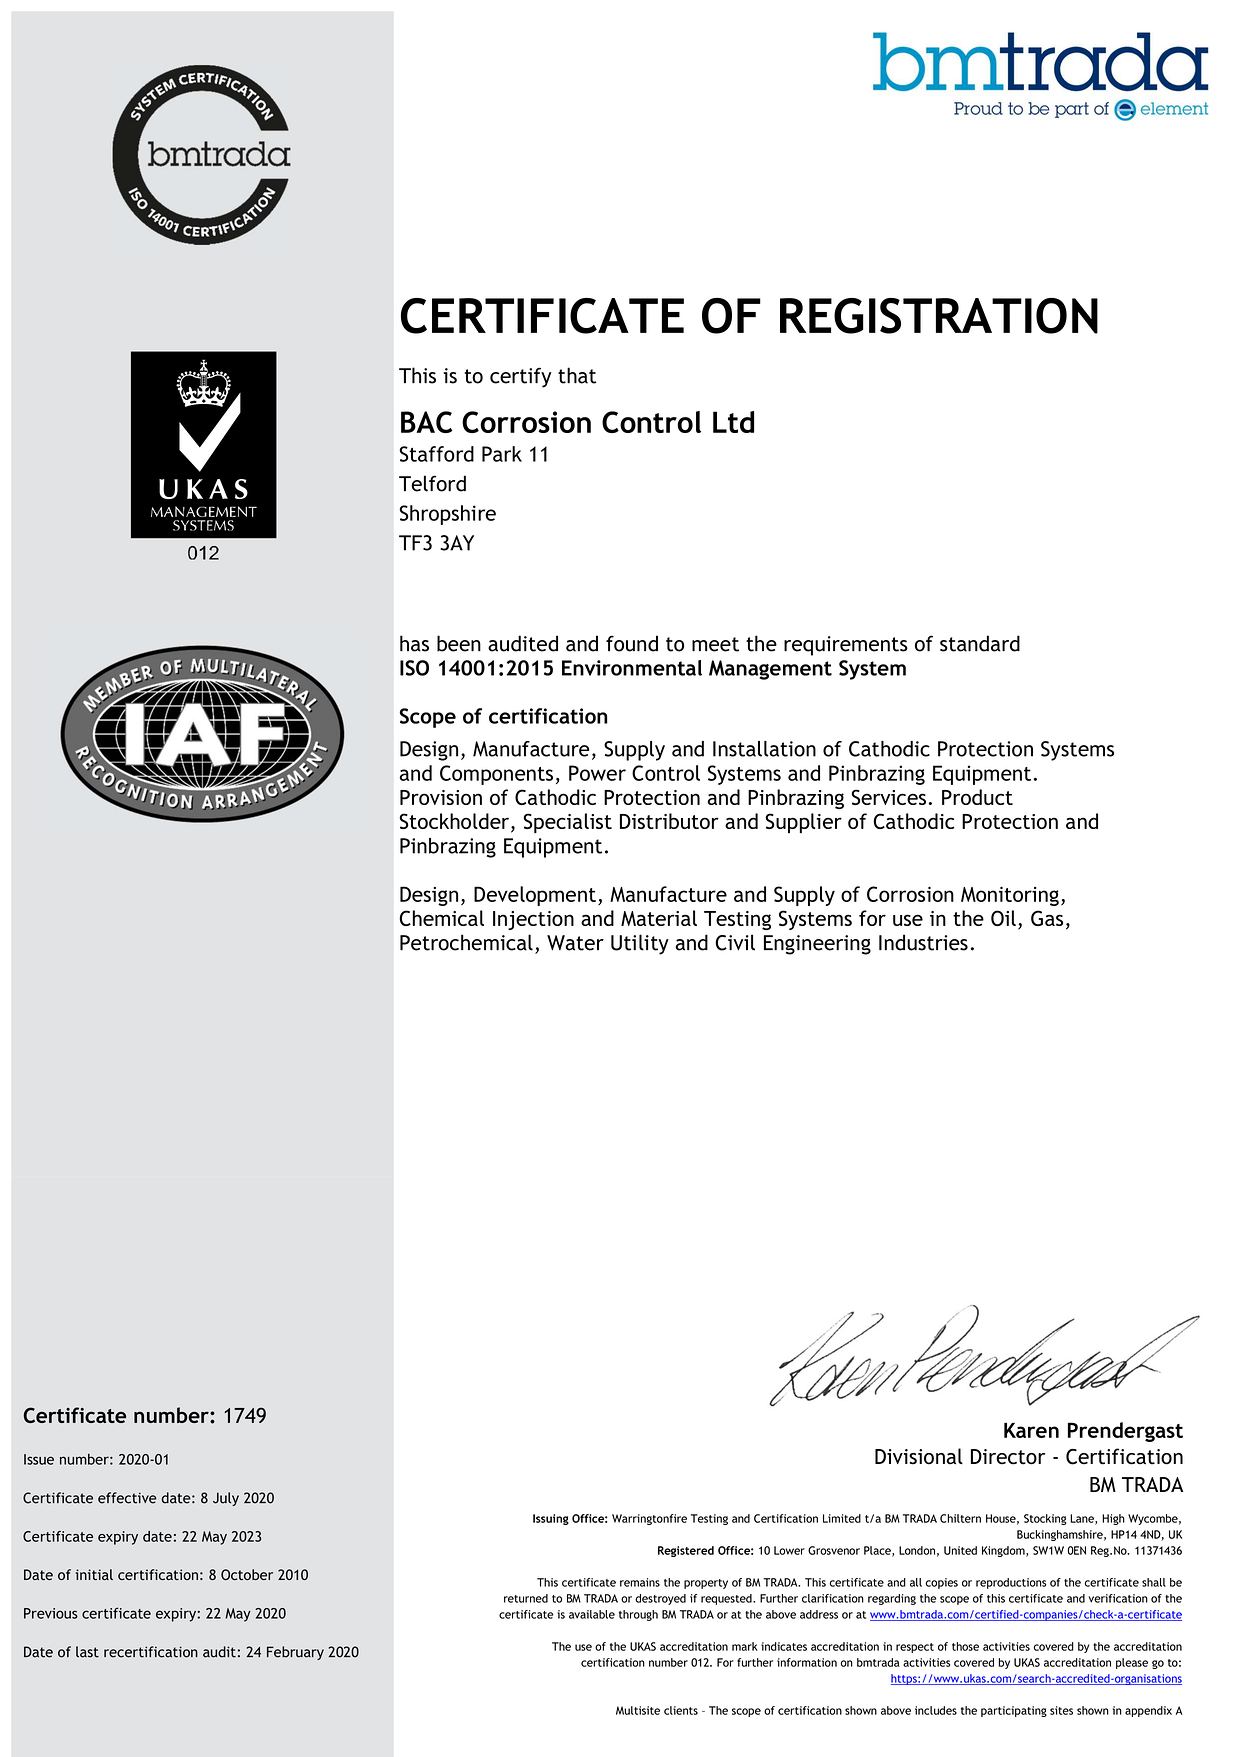 The image size is (1242, 1757). Describe the element at coordinates (551, 1519) in the screenshot. I see `Issuing` at that location.
